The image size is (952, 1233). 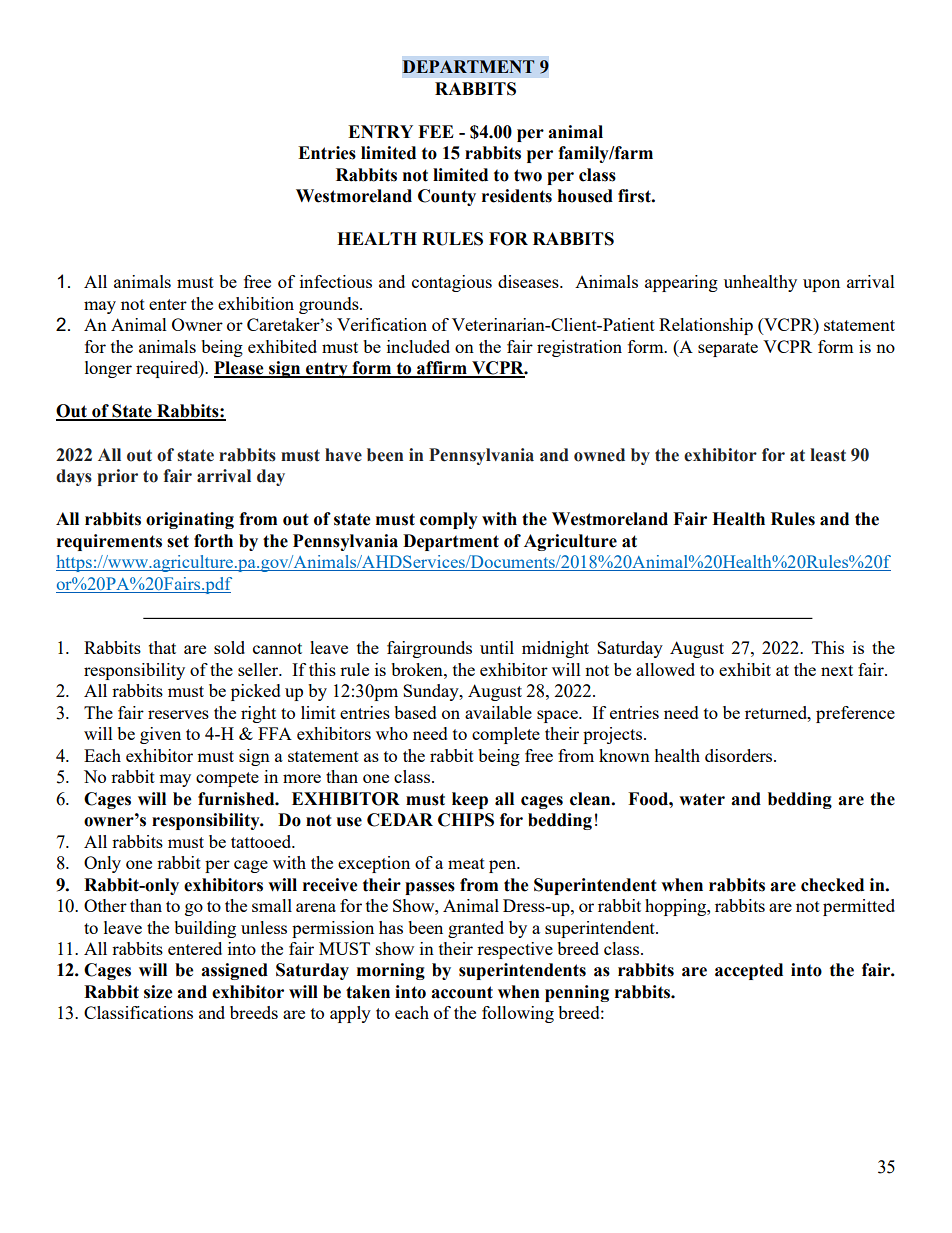 What do you see at coordinates (227, 779) in the screenshot?
I see `compete` at bounding box center [227, 779].
